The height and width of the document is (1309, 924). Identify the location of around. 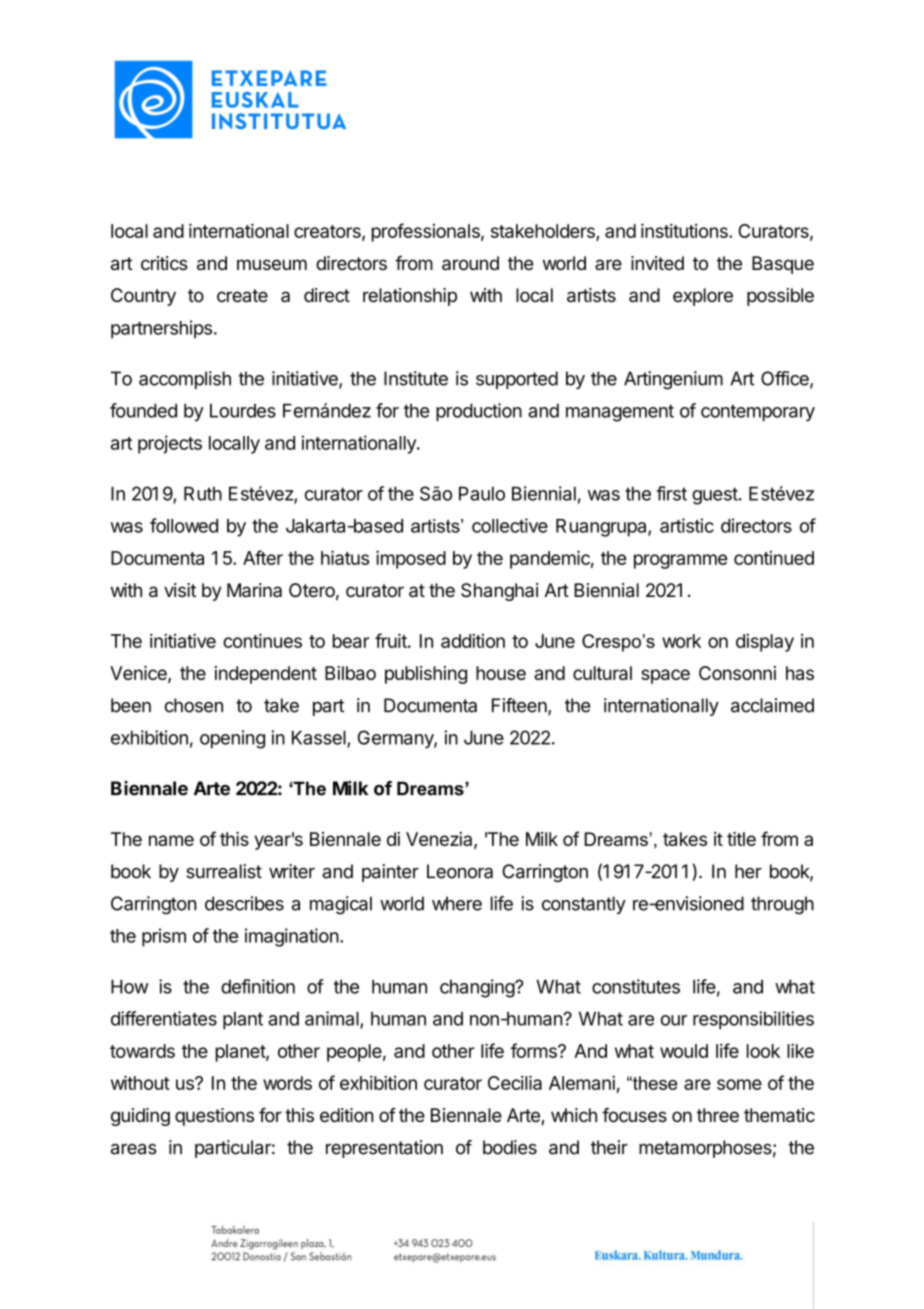
(470, 263).
